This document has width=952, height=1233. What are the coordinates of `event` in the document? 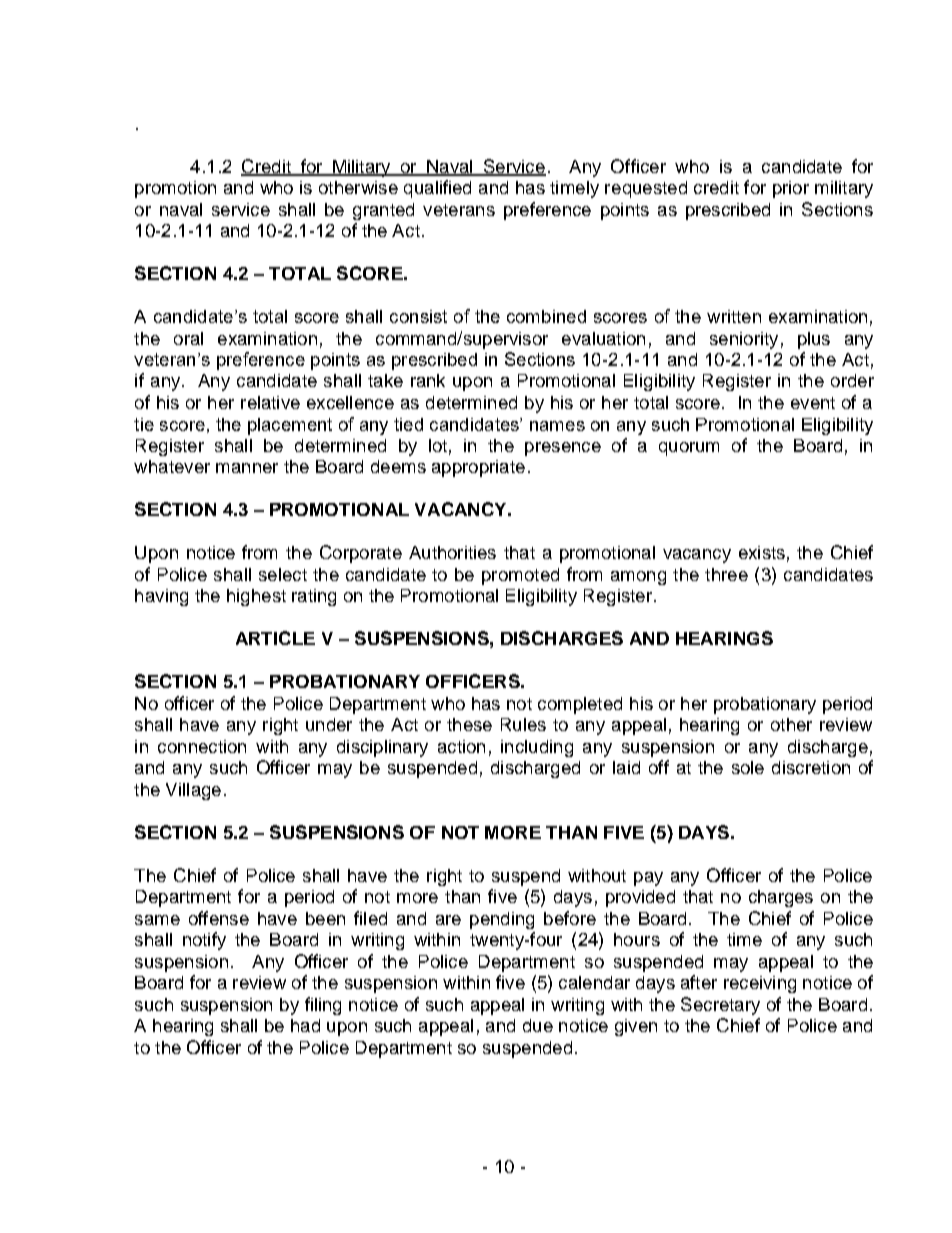 It's located at (813, 403).
